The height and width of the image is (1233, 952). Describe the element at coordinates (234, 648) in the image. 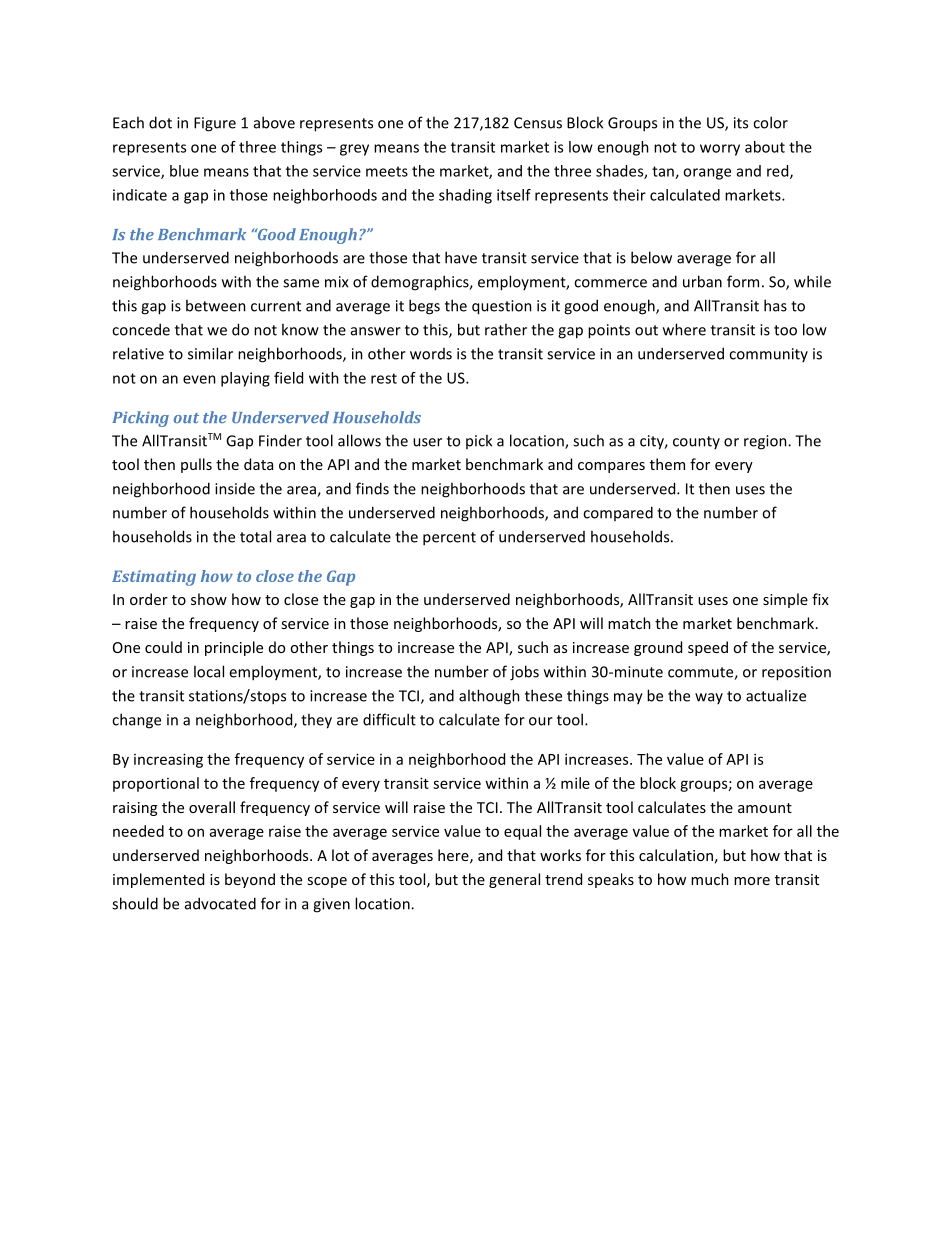

I see `principle` at that location.
